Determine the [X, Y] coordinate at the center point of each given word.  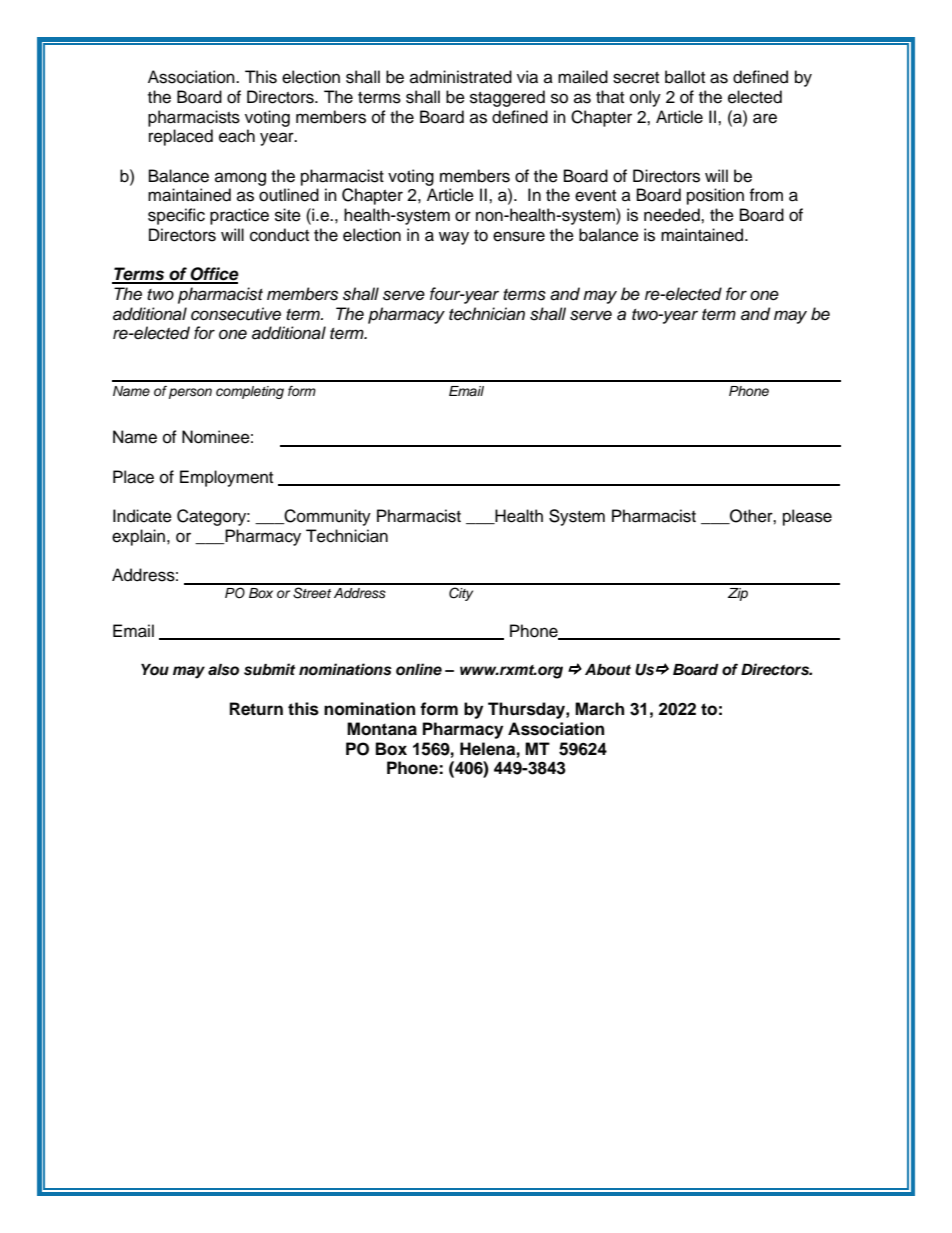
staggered [507, 98]
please [807, 517]
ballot [685, 77]
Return [256, 709]
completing [250, 392]
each [237, 136]
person [190, 393]
